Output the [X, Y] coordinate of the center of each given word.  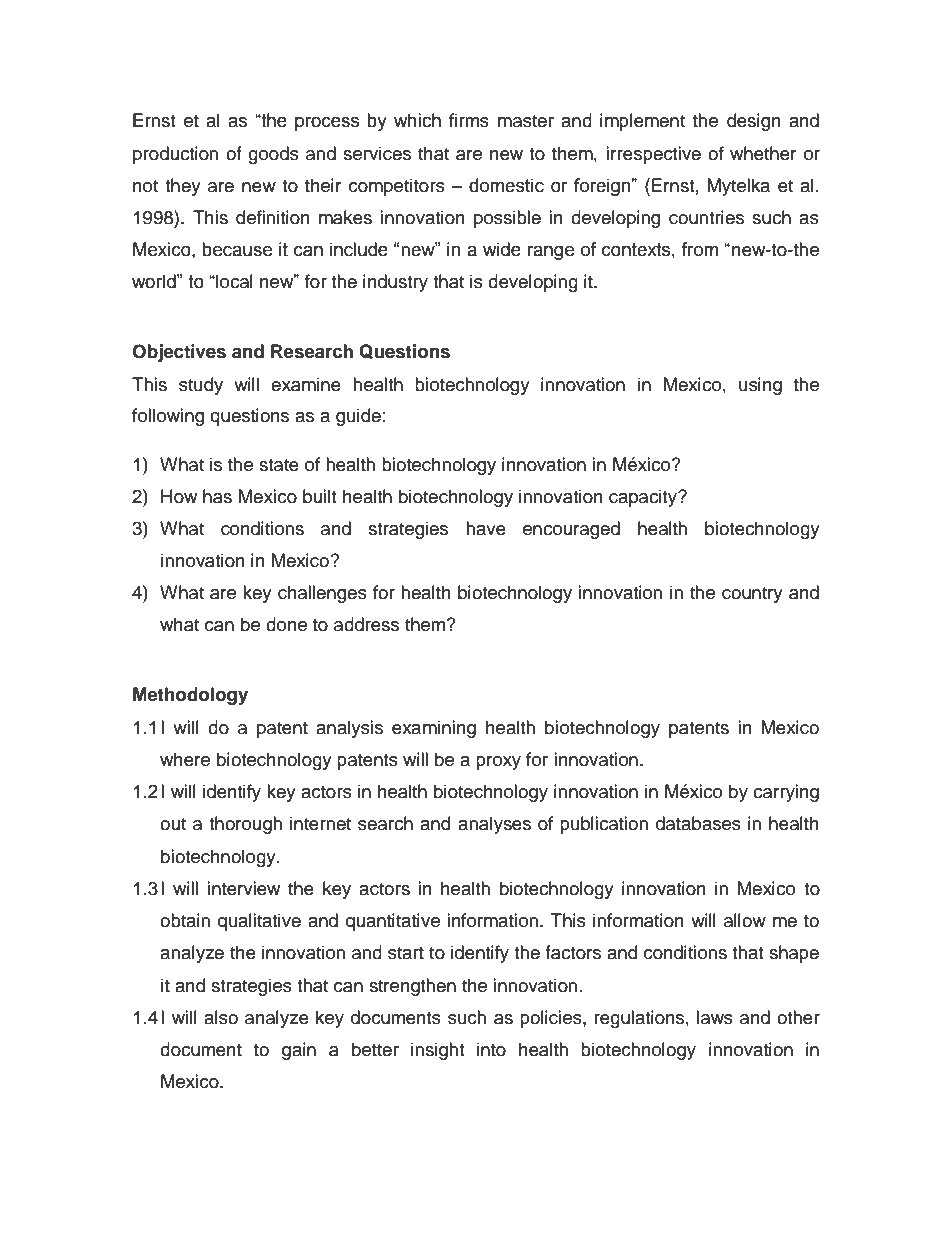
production [175, 155]
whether [763, 153]
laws [714, 1017]
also [221, 1017]
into [491, 1049]
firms [469, 120]
